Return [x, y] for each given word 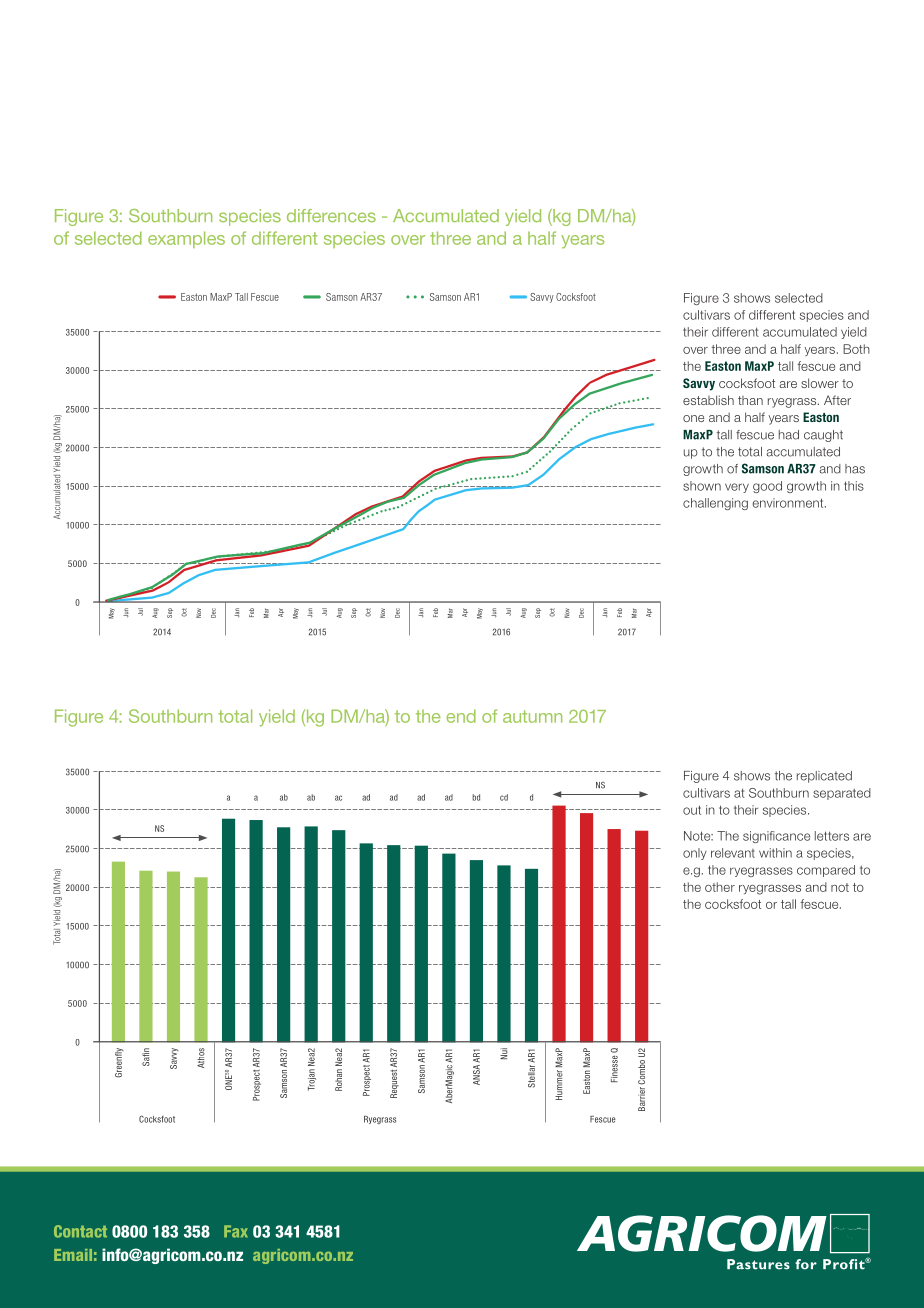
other [720, 887]
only [695, 854]
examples [186, 239]
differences [331, 215]
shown [702, 486]
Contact [80, 1231]
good [767, 487]
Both [856, 349]
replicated [824, 777]
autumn [532, 716]
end [461, 716]
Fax [236, 1231]
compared [826, 871]
